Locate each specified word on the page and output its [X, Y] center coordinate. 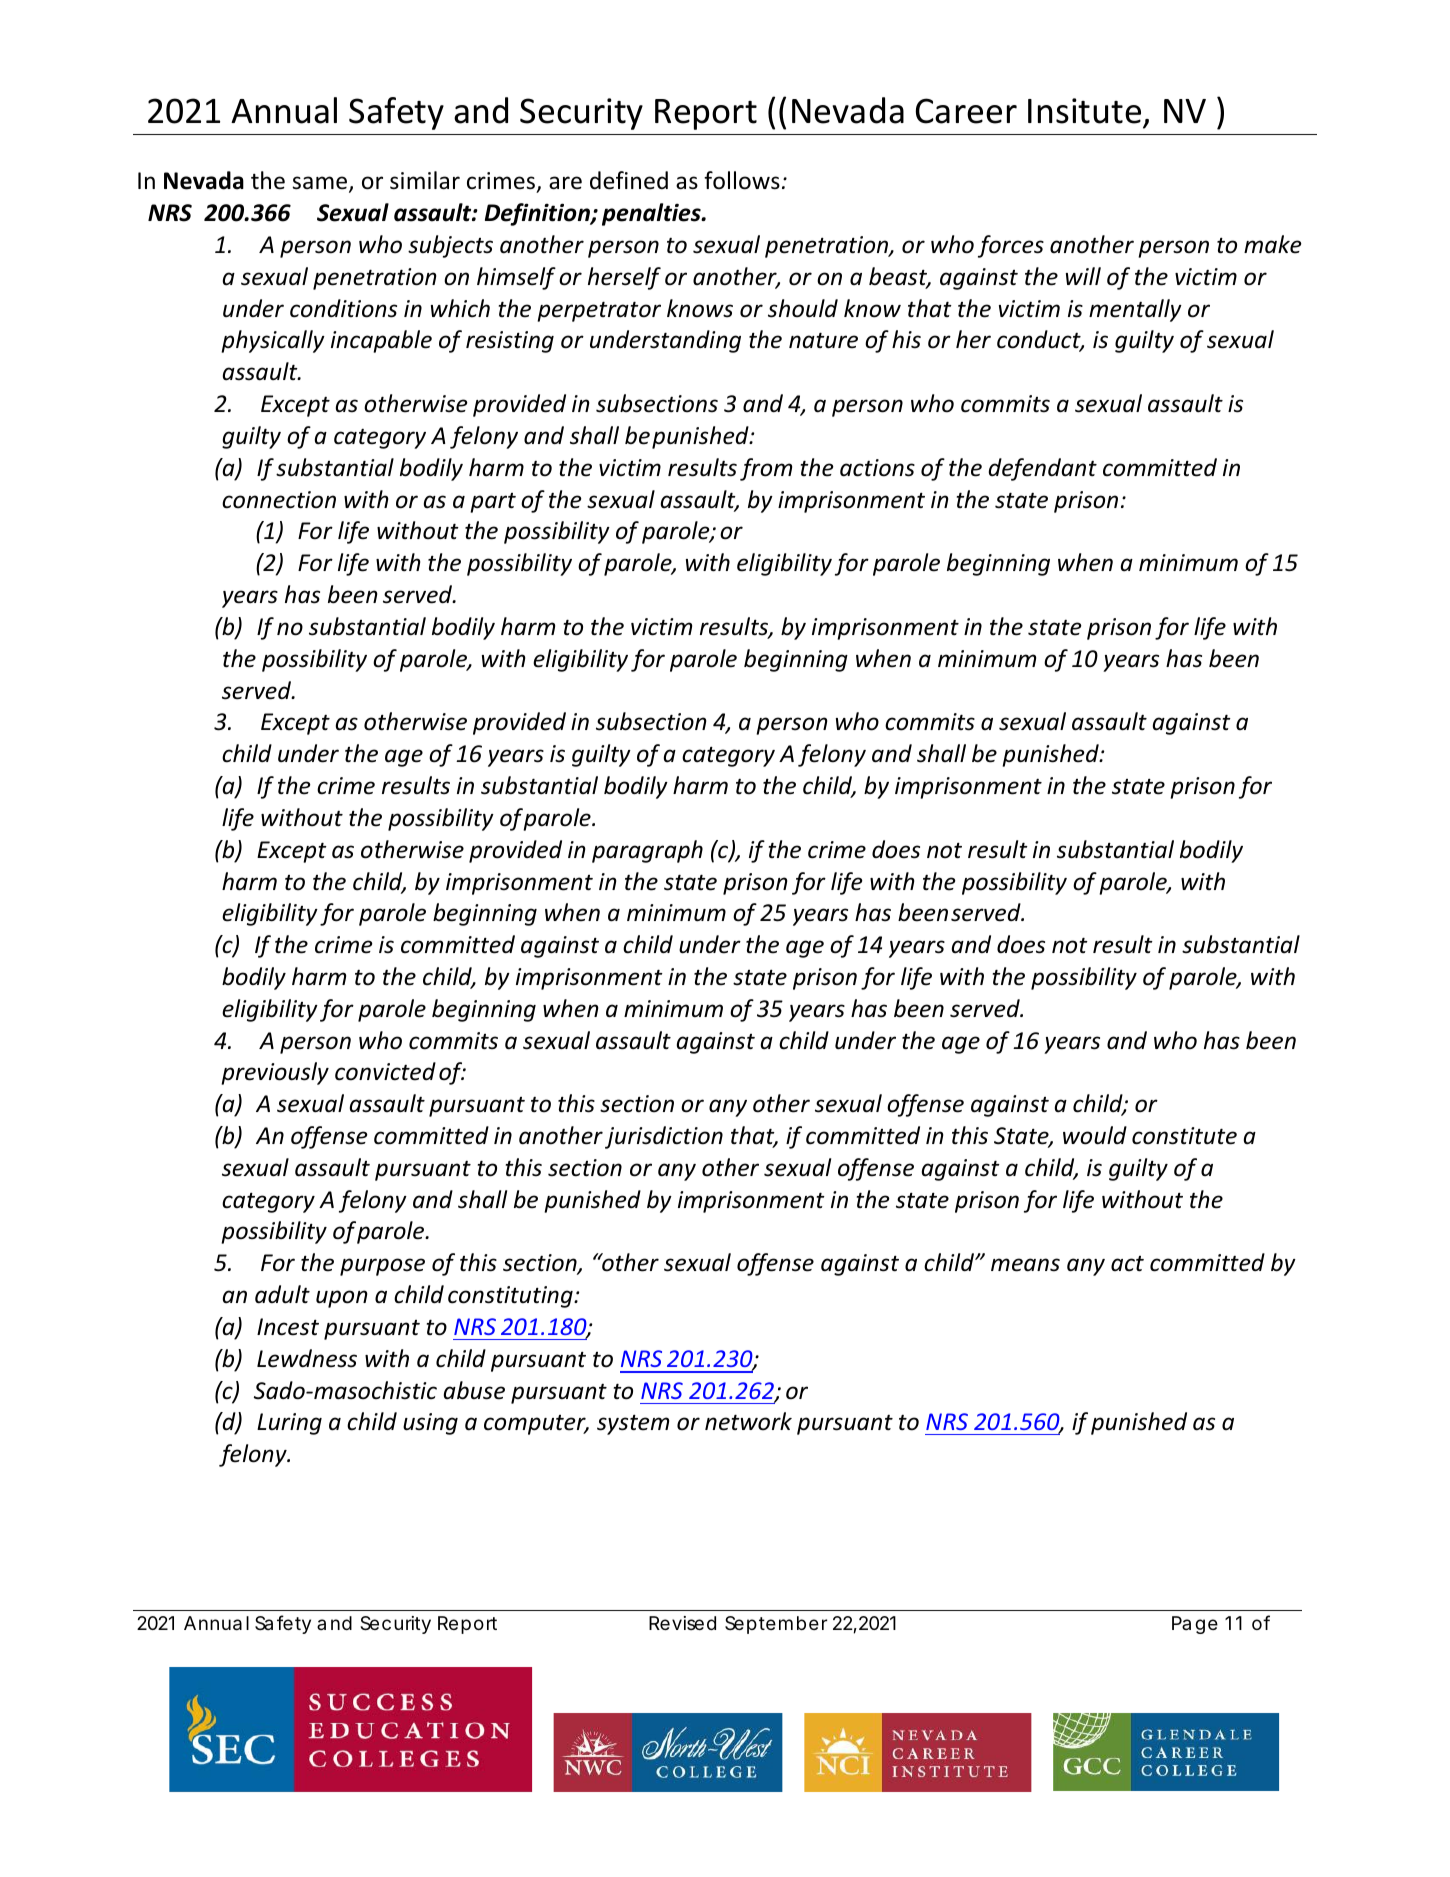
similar [425, 180]
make [1273, 244]
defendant [1042, 469]
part [493, 503]
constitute [1184, 1136]
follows [742, 180]
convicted [385, 1071]
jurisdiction [664, 1137]
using [430, 1424]
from [766, 469]
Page [1195, 1625]
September [776, 1625]
